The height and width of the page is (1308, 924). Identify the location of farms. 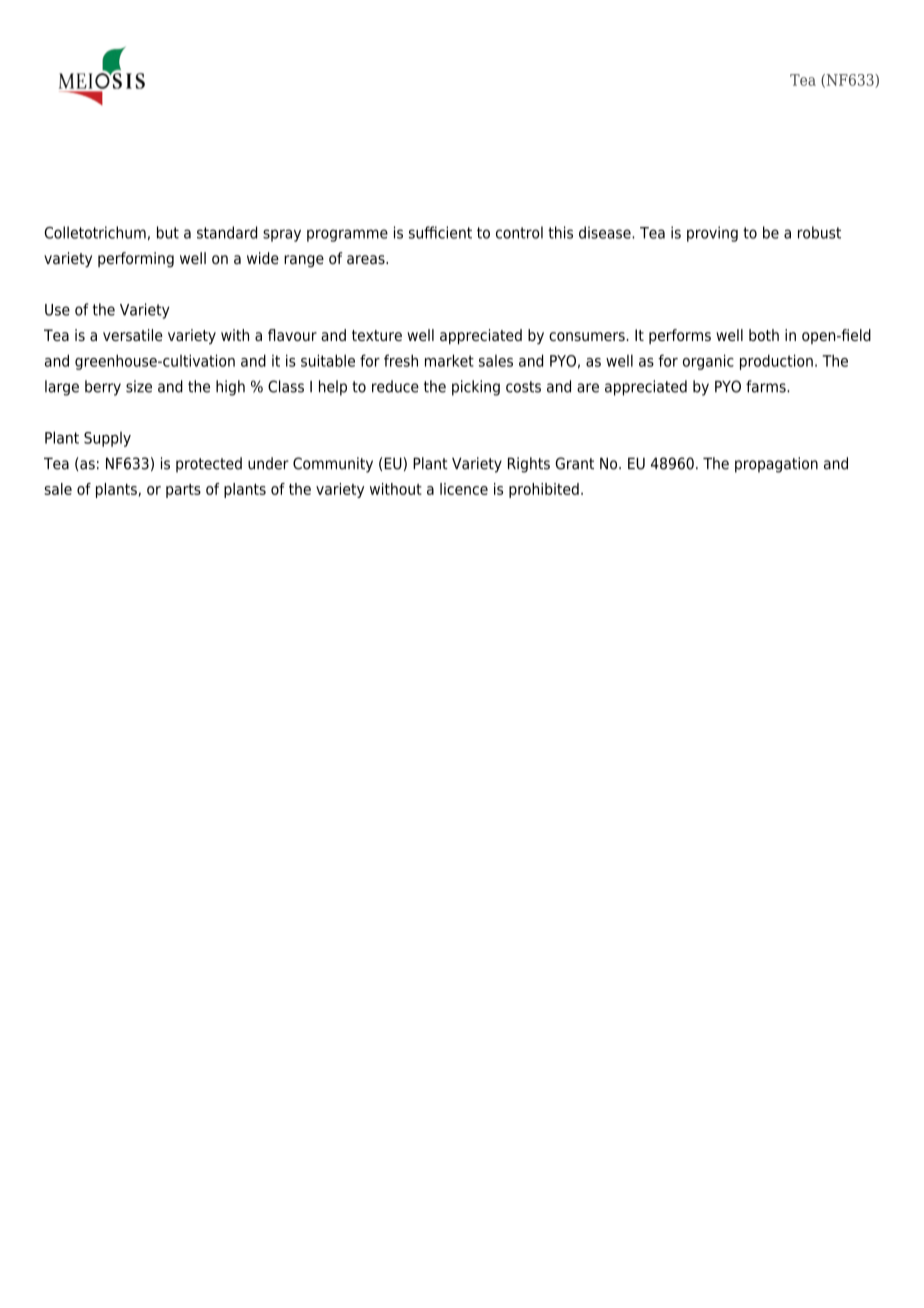
(767, 386).
